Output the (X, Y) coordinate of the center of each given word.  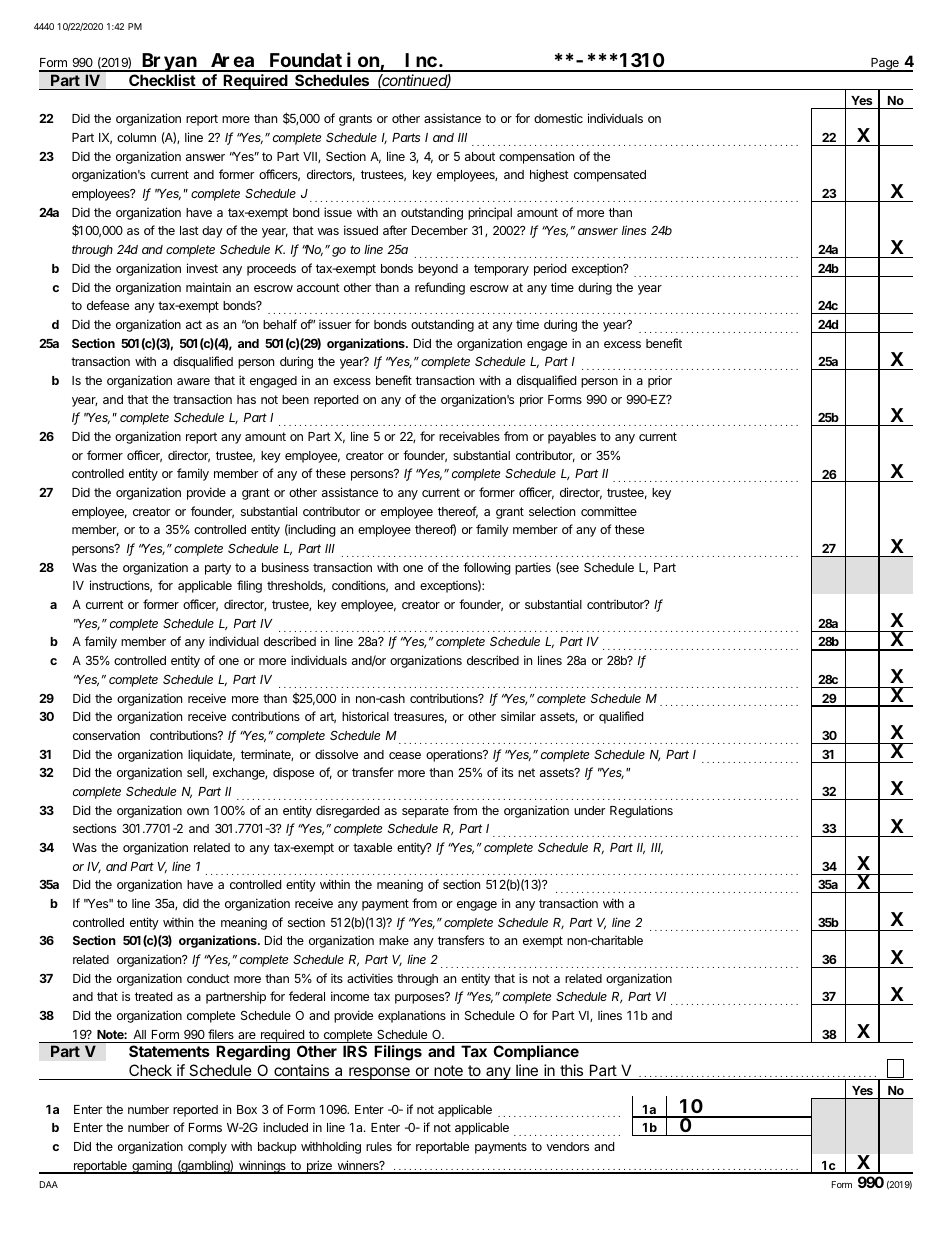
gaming (152, 1167)
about (480, 156)
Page (885, 65)
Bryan (170, 63)
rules (379, 1146)
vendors (567, 1146)
